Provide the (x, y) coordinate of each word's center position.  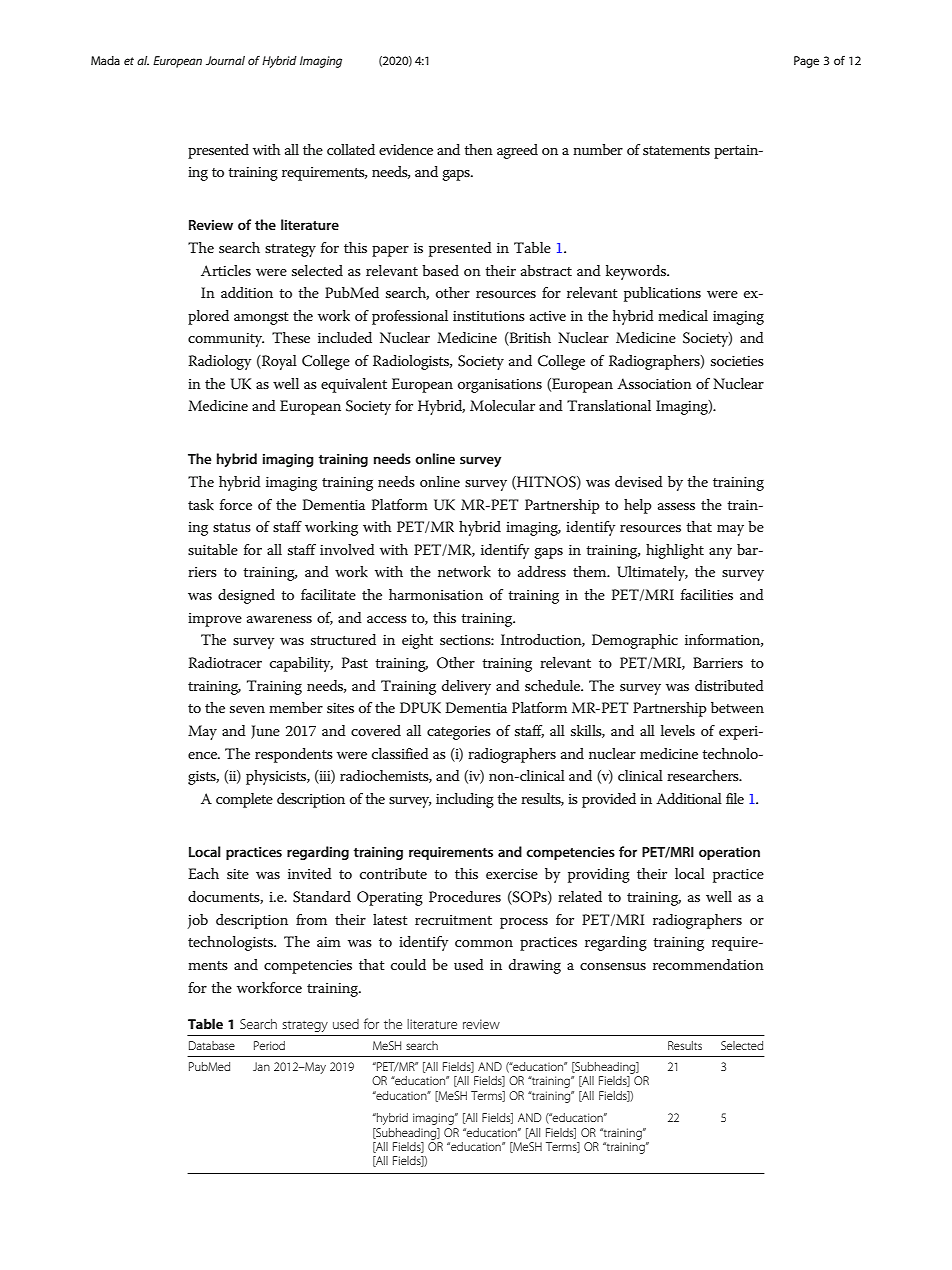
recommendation (708, 964)
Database (212, 1045)
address (542, 571)
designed (246, 596)
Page (806, 62)
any (720, 553)
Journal (225, 60)
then (478, 149)
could (408, 964)
